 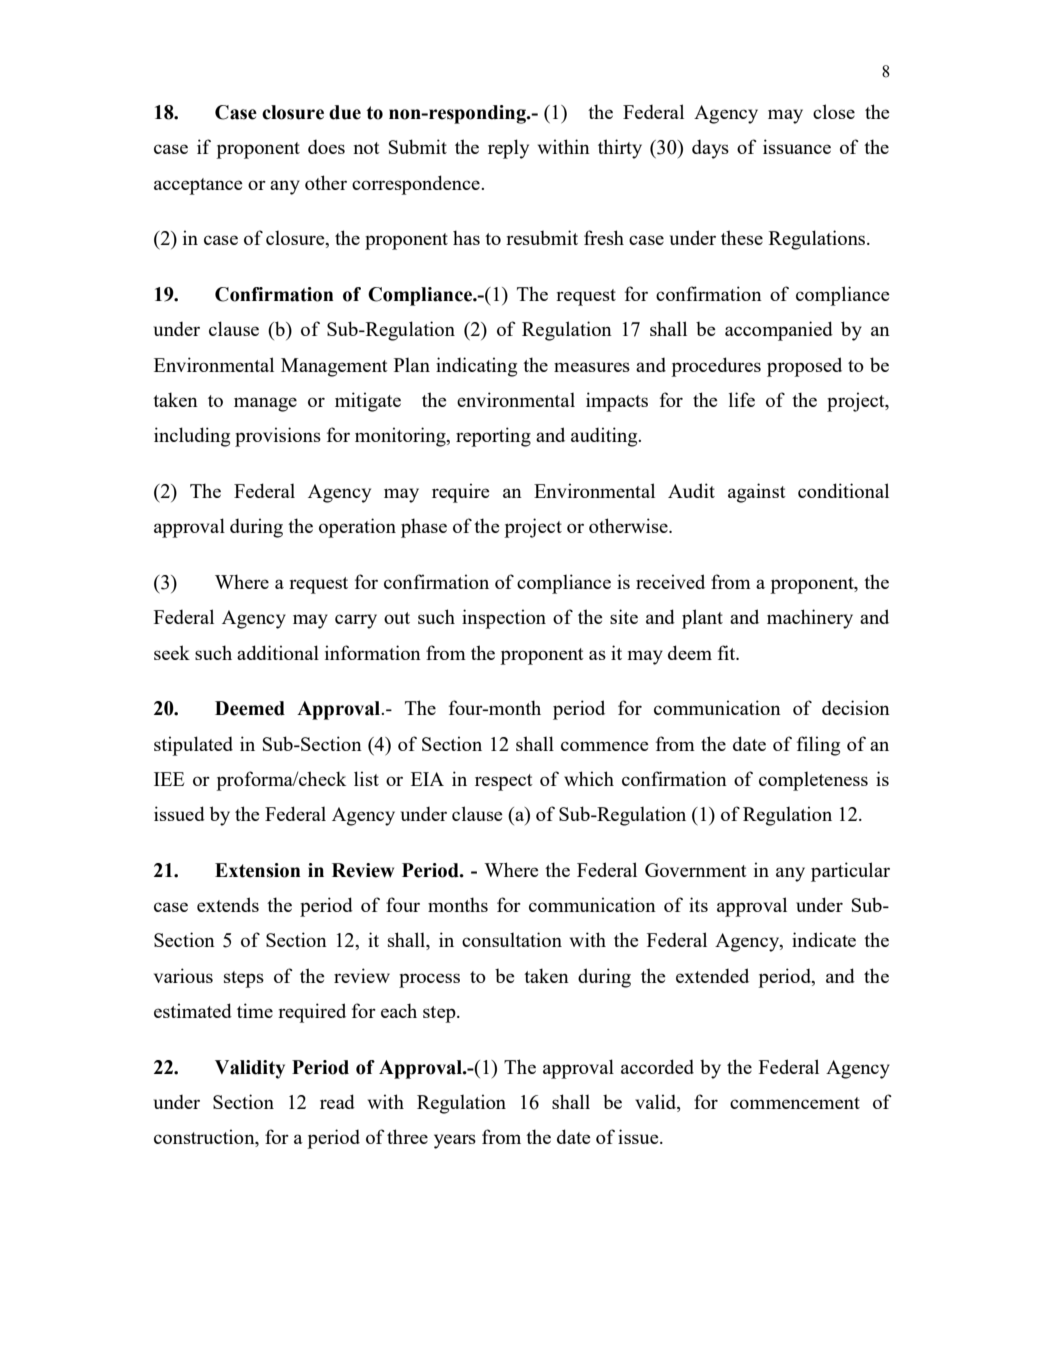 I want to click on Extension, so click(x=258, y=870).
